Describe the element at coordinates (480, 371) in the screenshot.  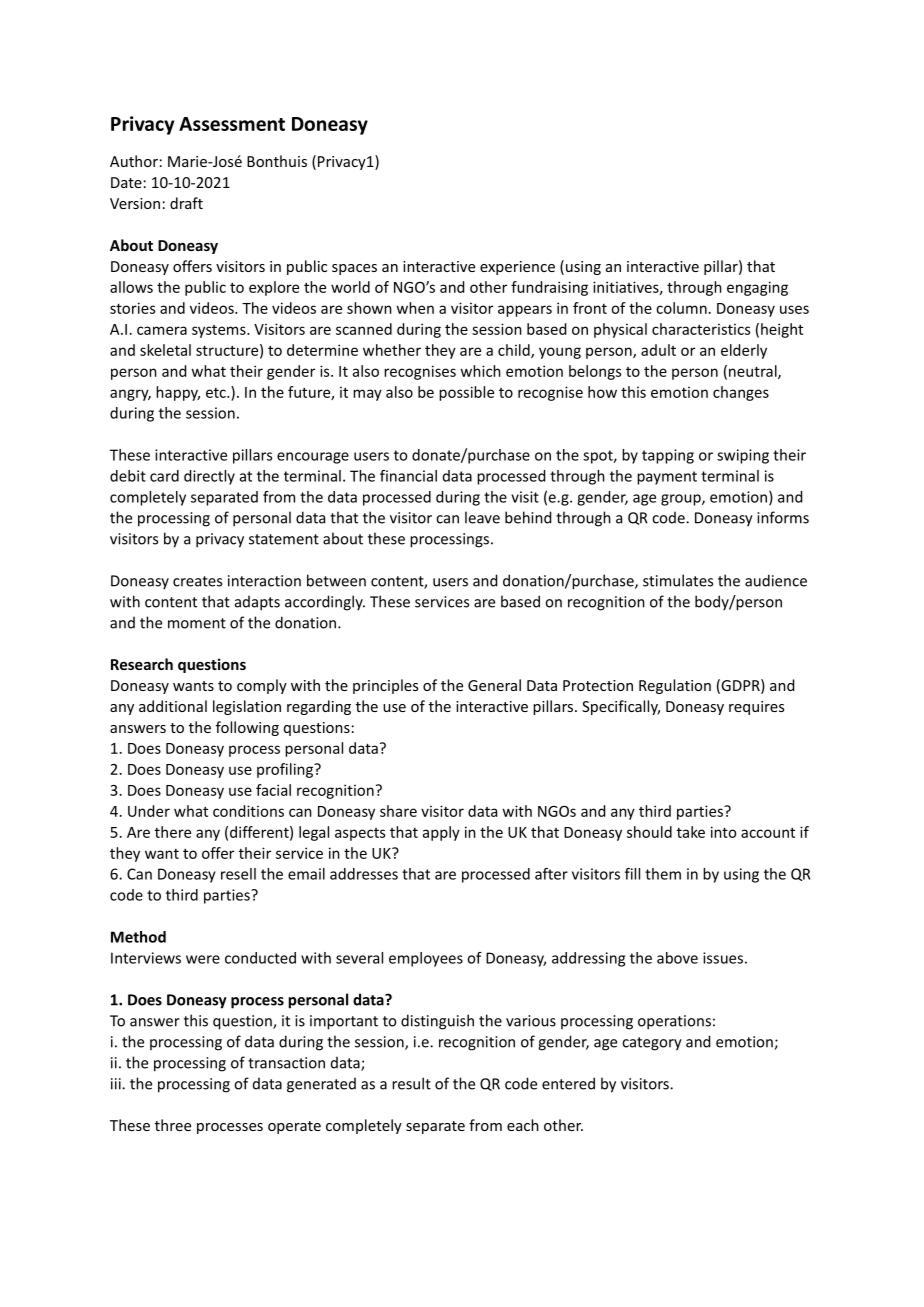
I see `which` at that location.
